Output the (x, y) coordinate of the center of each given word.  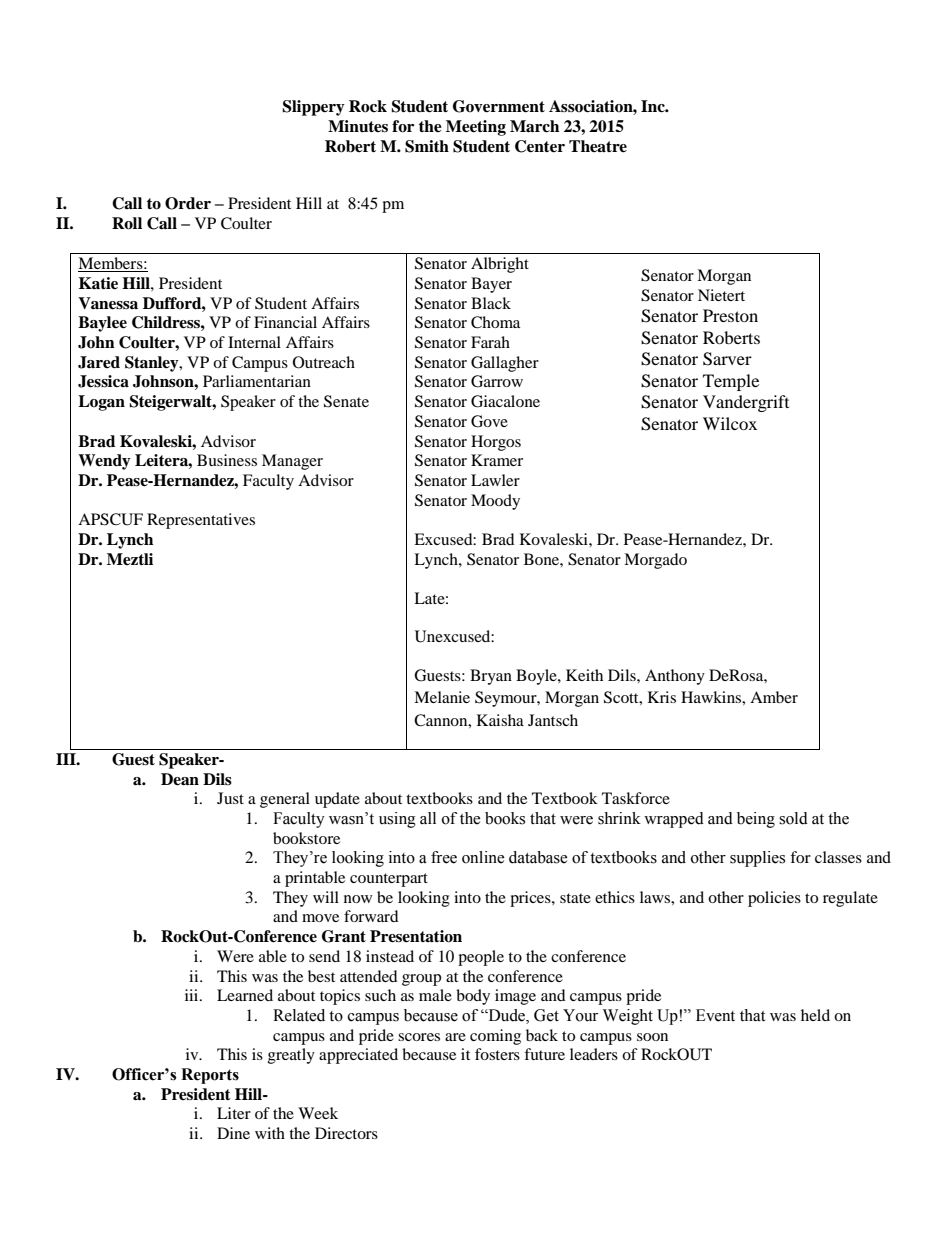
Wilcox (730, 423)
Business (227, 460)
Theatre (598, 146)
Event (715, 1015)
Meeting (476, 128)
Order (188, 203)
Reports (210, 1076)
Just (230, 798)
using (397, 820)
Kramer (497, 460)
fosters (497, 1054)
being (756, 820)
